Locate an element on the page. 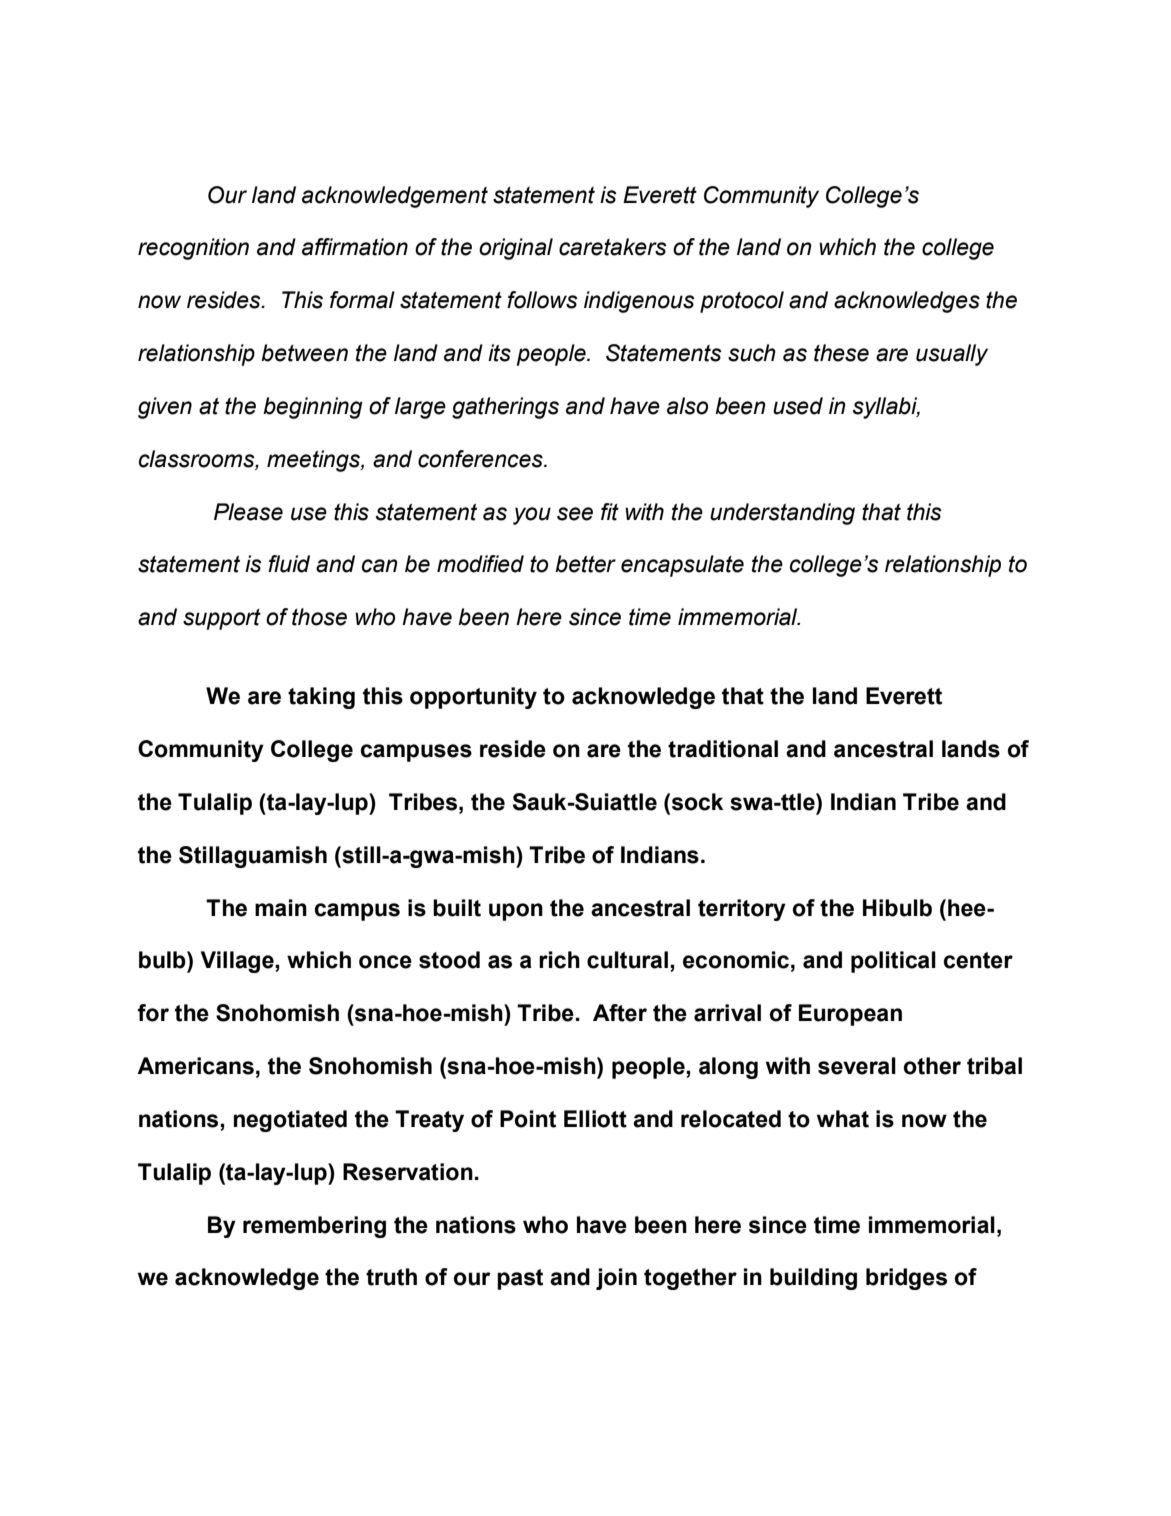 The image size is (1171, 1516). understanding is located at coordinates (782, 514).
